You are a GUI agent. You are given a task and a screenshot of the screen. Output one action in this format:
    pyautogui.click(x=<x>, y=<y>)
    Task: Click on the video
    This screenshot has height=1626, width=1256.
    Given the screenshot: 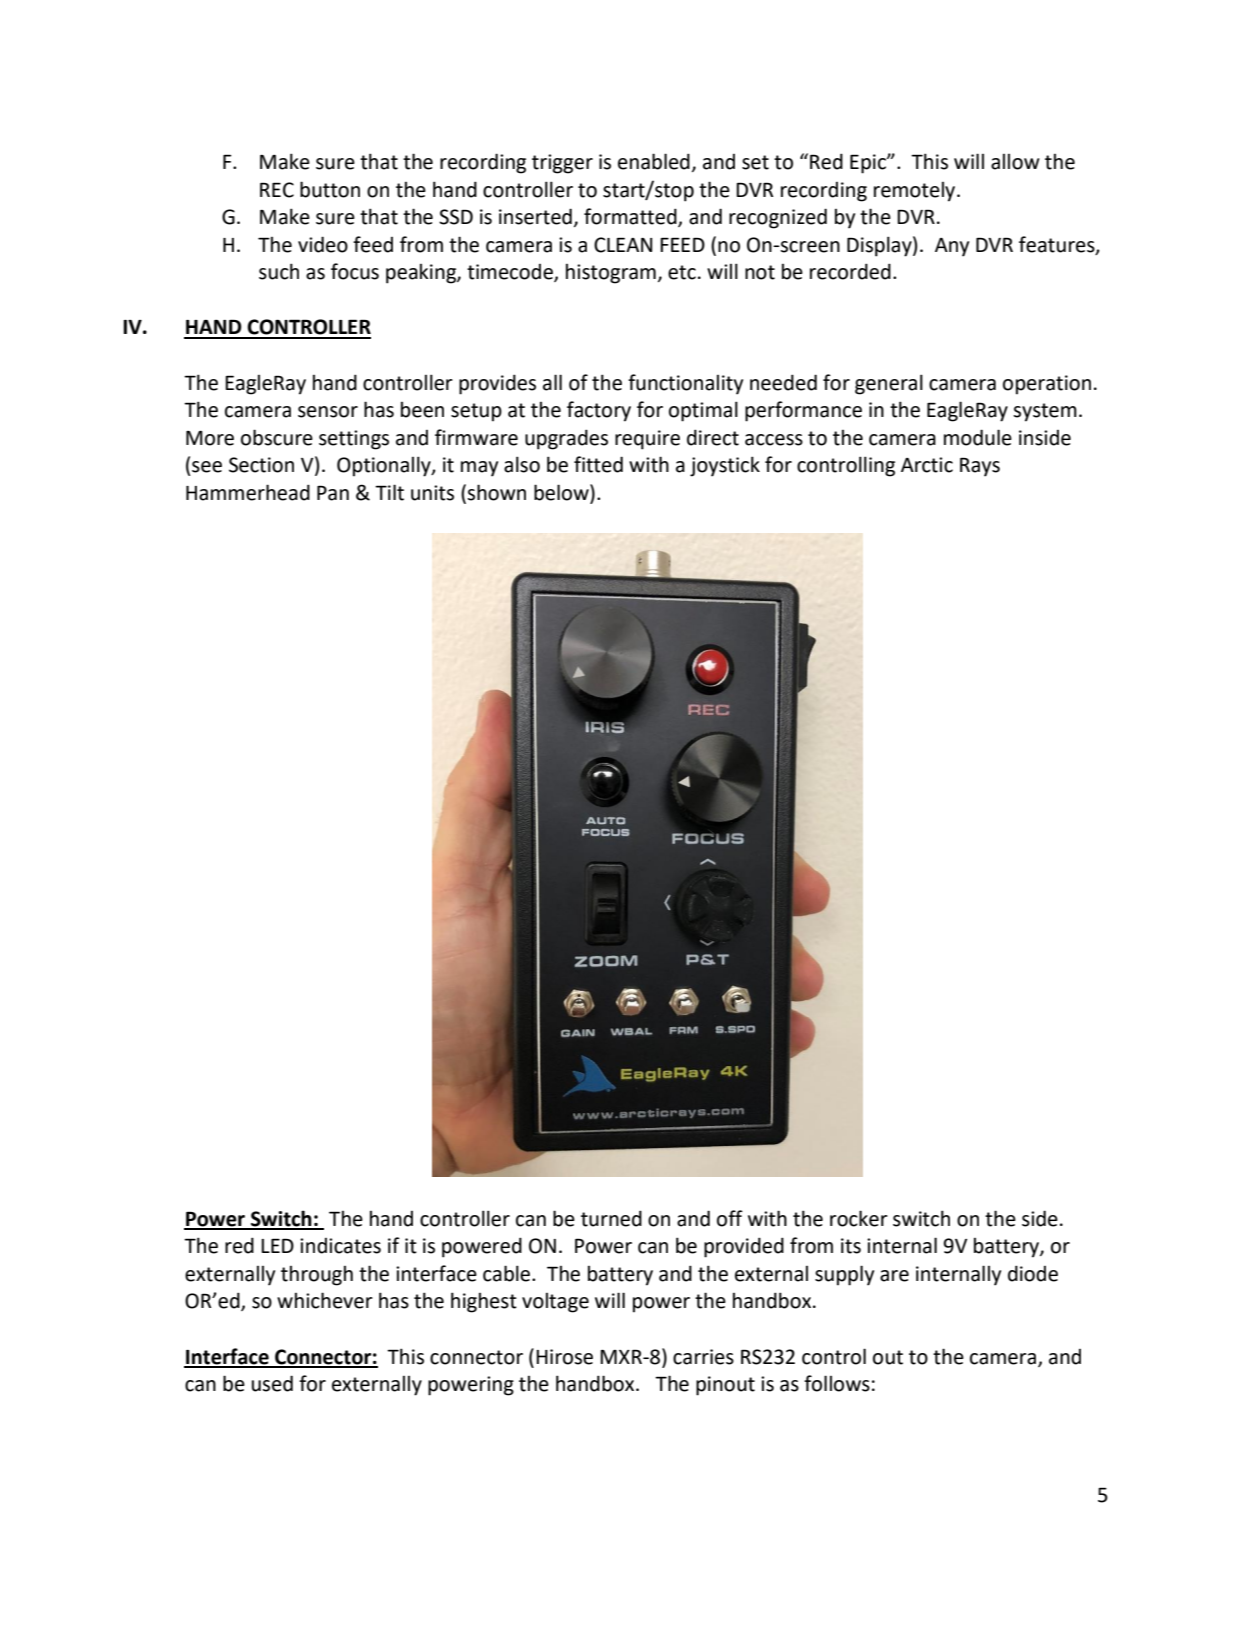 What is the action you would take?
    pyautogui.click(x=323, y=244)
